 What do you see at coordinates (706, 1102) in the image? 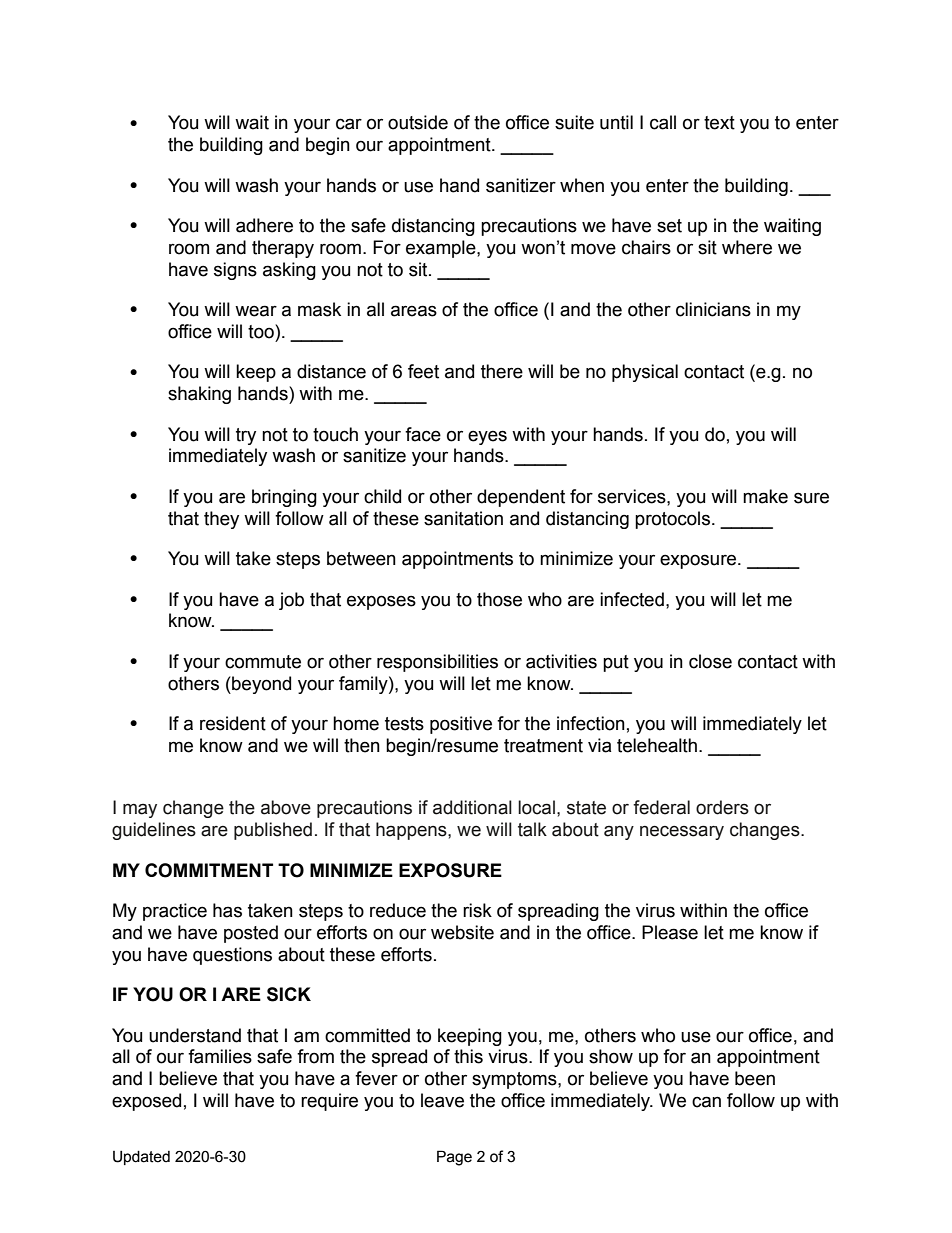
I see `can` at bounding box center [706, 1102].
